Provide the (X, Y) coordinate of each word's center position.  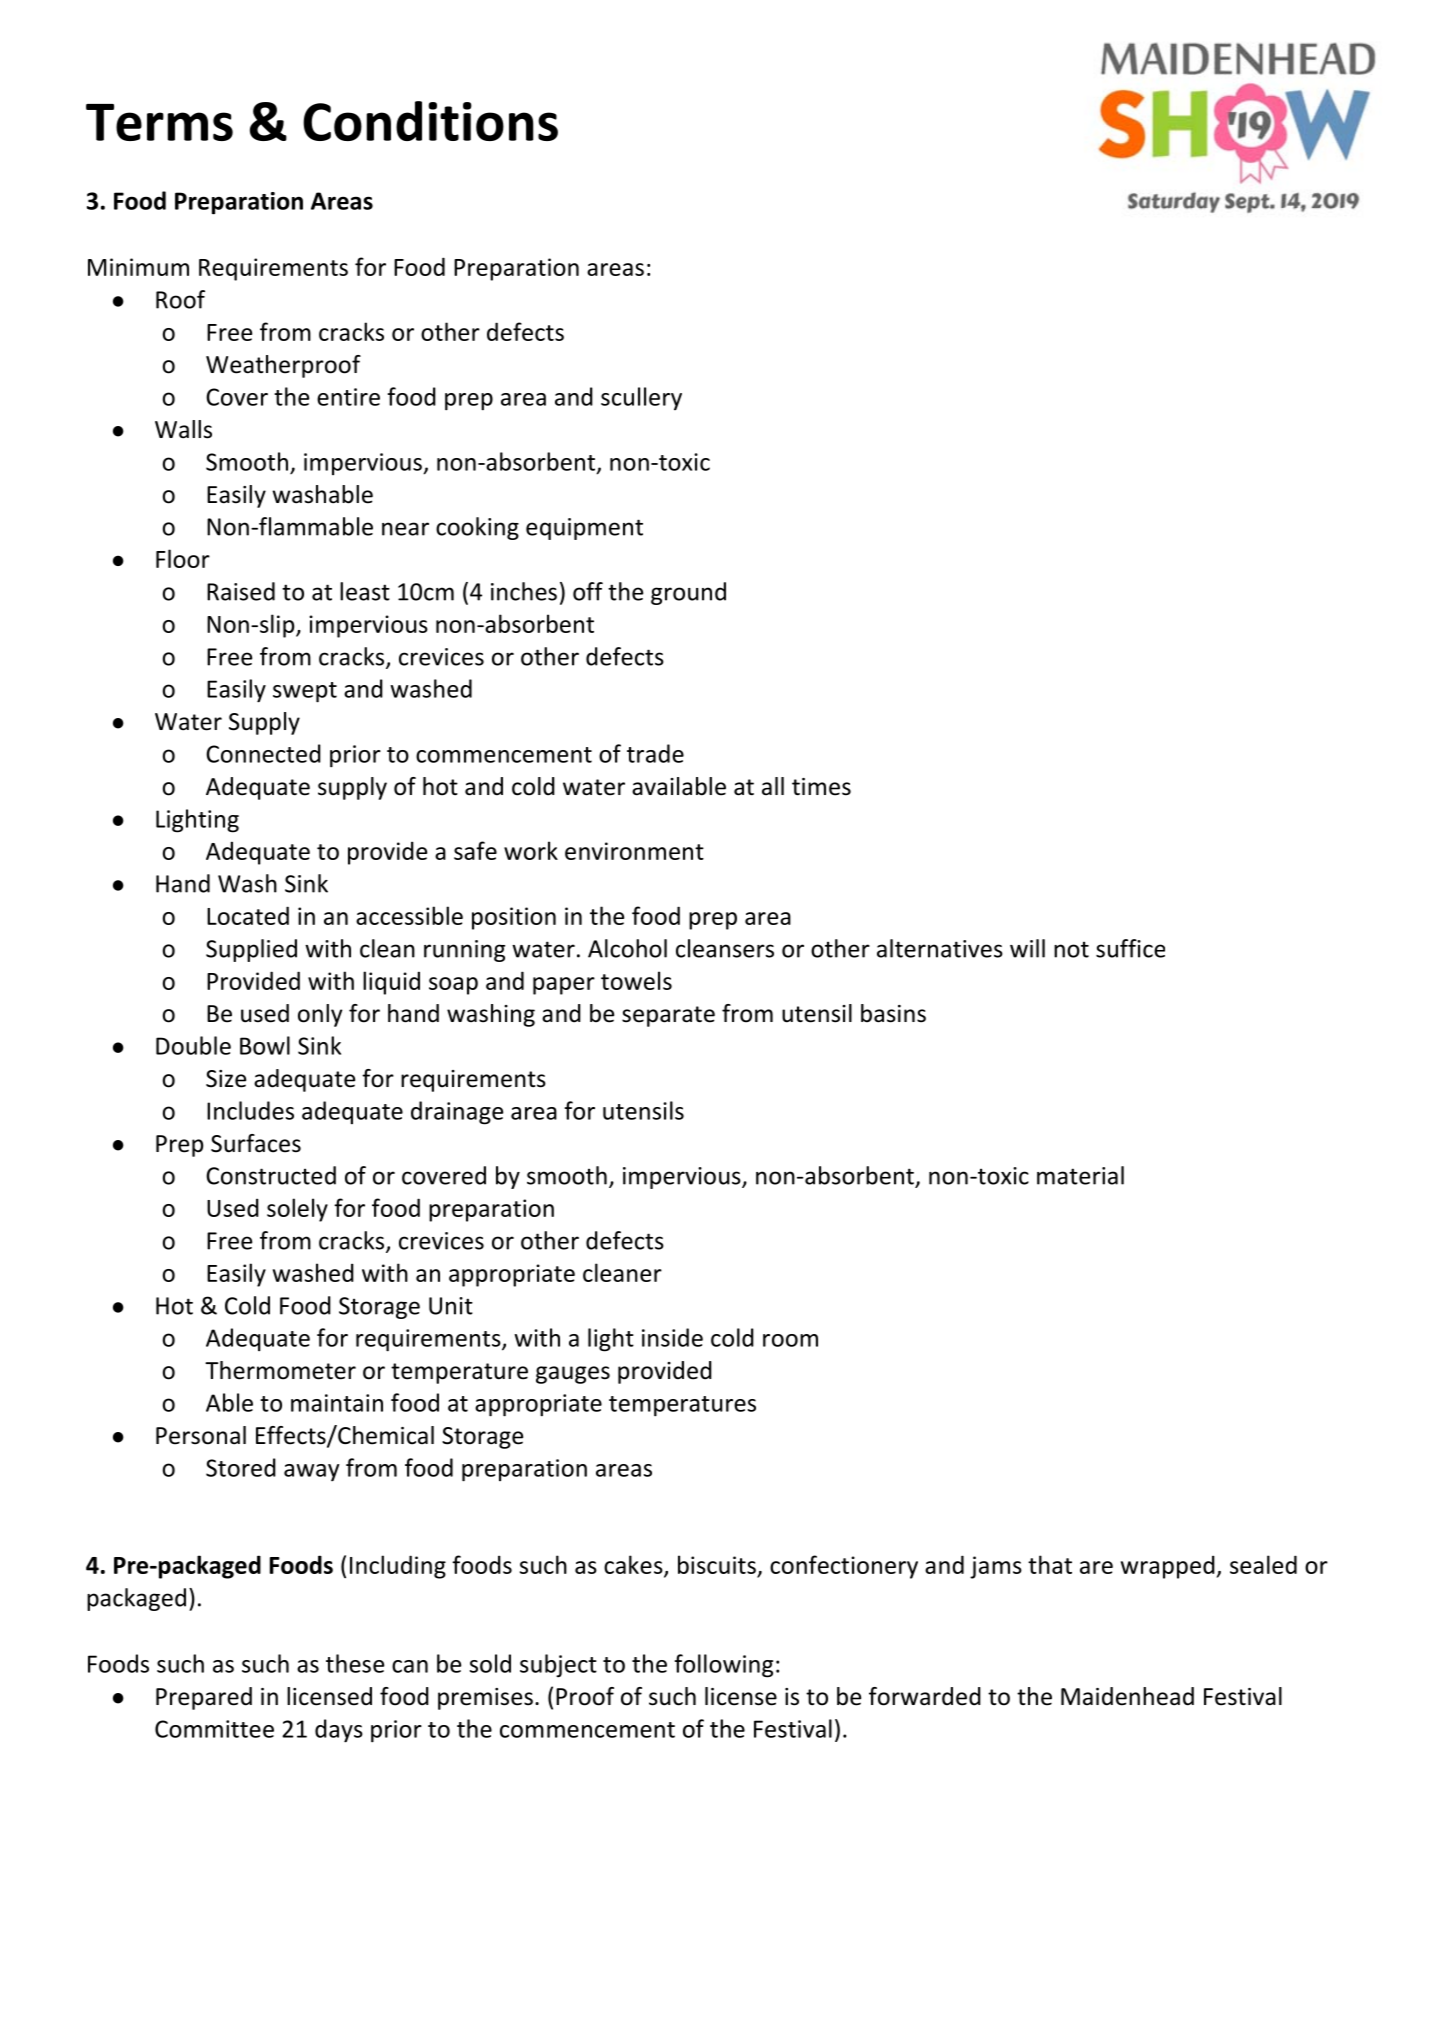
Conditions (430, 121)
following (724, 1666)
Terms (159, 122)
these (355, 1663)
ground (688, 593)
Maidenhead (1127, 1696)
